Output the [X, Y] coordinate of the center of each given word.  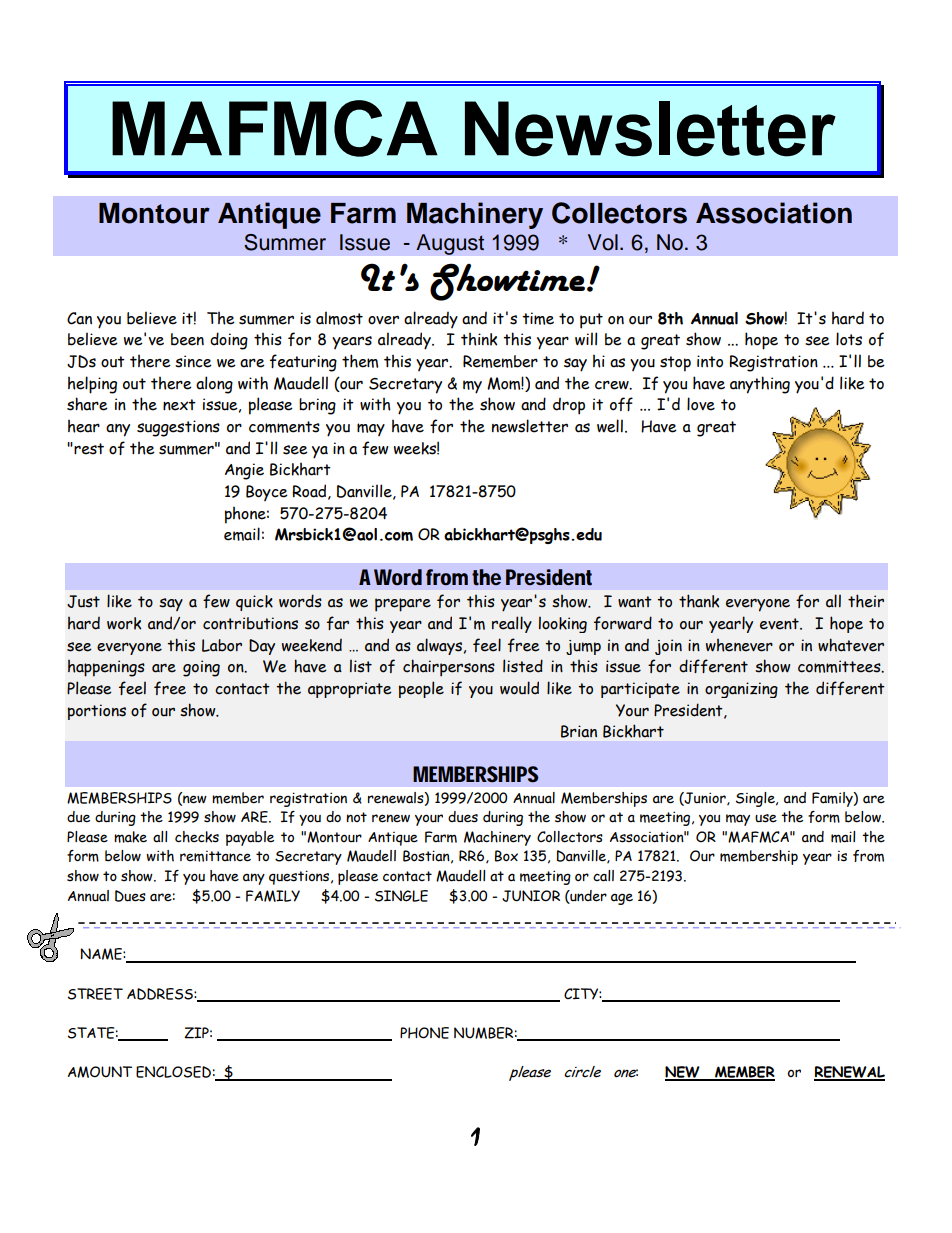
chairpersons [449, 668]
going [201, 668]
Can [79, 318]
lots [849, 339]
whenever [739, 645]
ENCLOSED [173, 1072]
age [622, 899]
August [450, 244]
